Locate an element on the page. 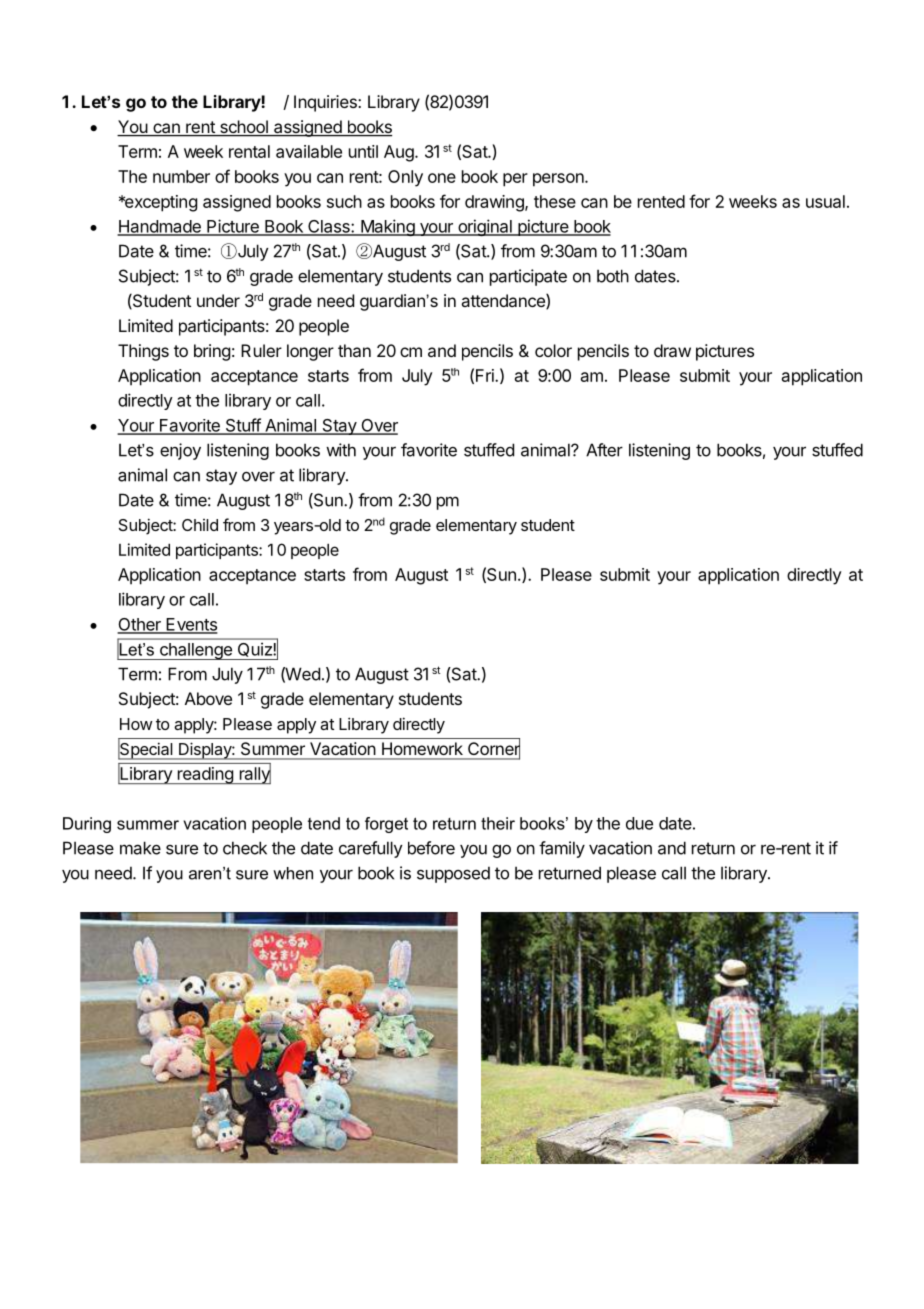 The height and width of the page is (1309, 924). make is located at coordinates (140, 848).
